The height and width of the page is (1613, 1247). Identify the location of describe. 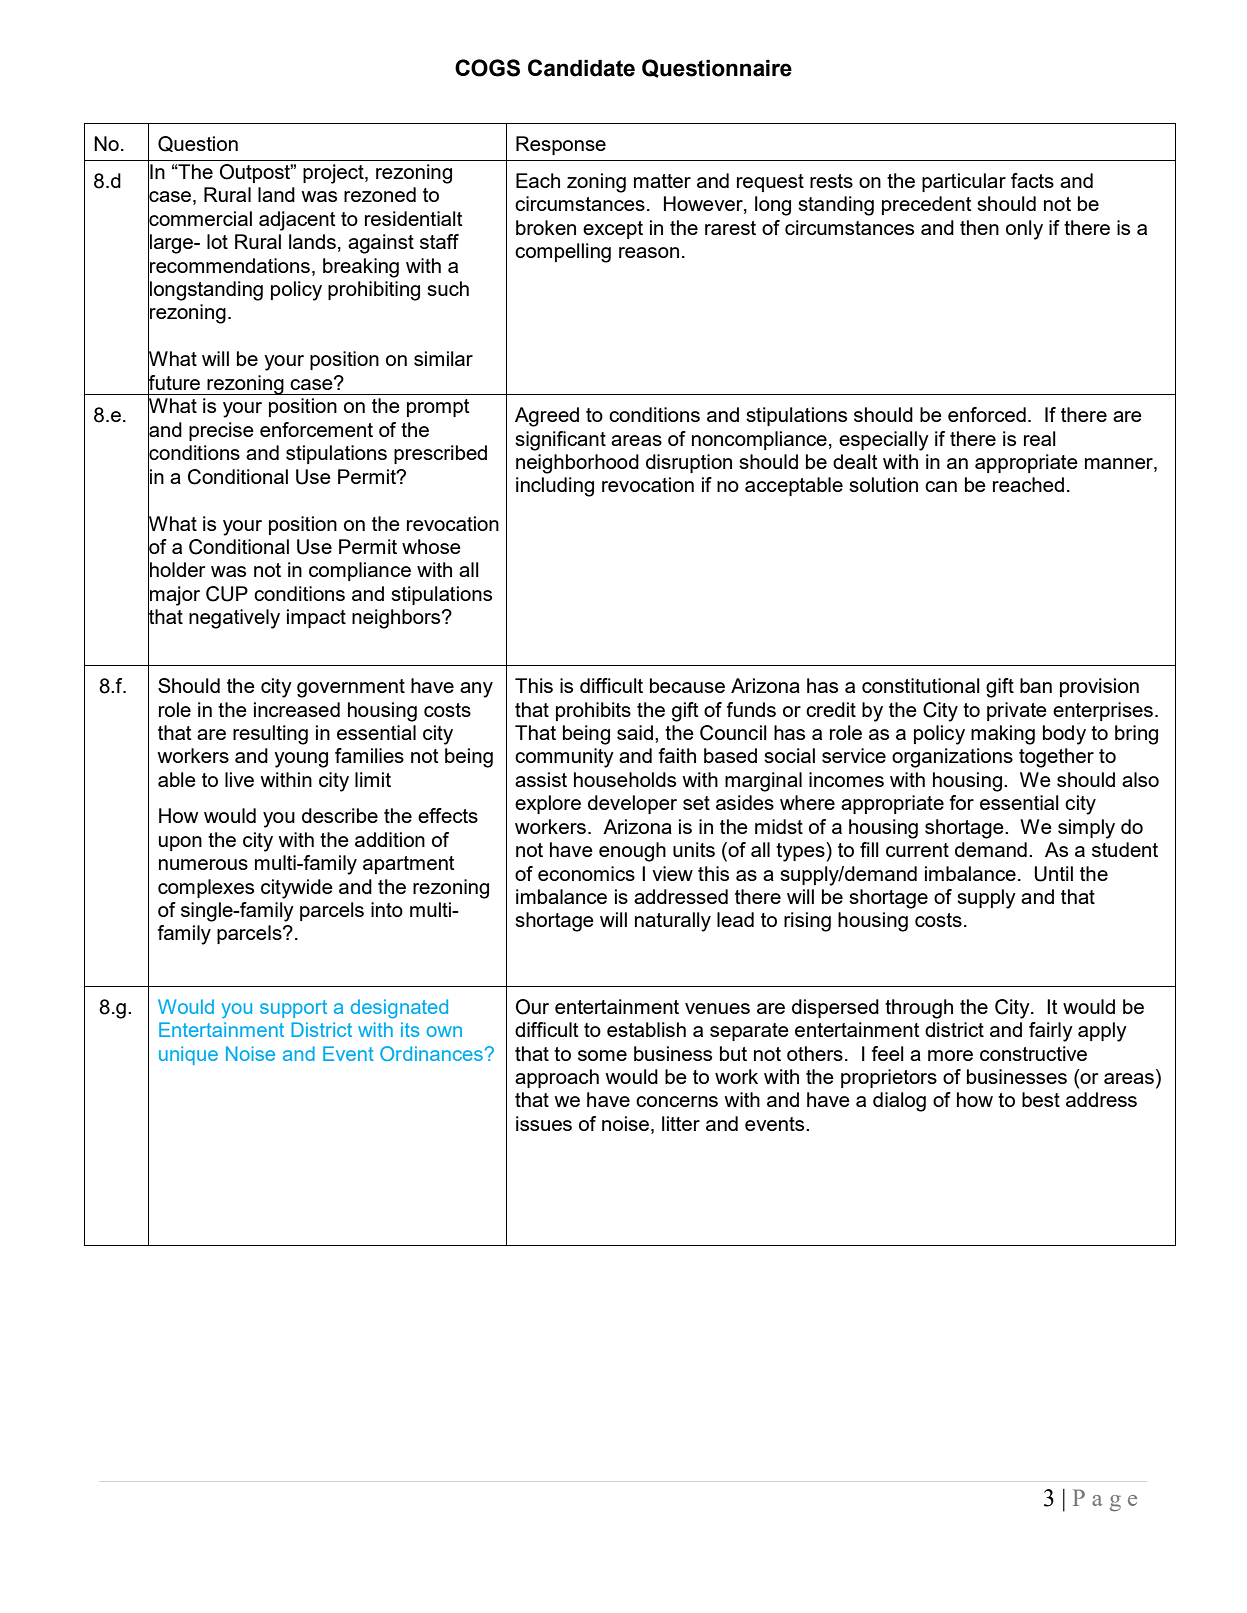
(340, 815).
